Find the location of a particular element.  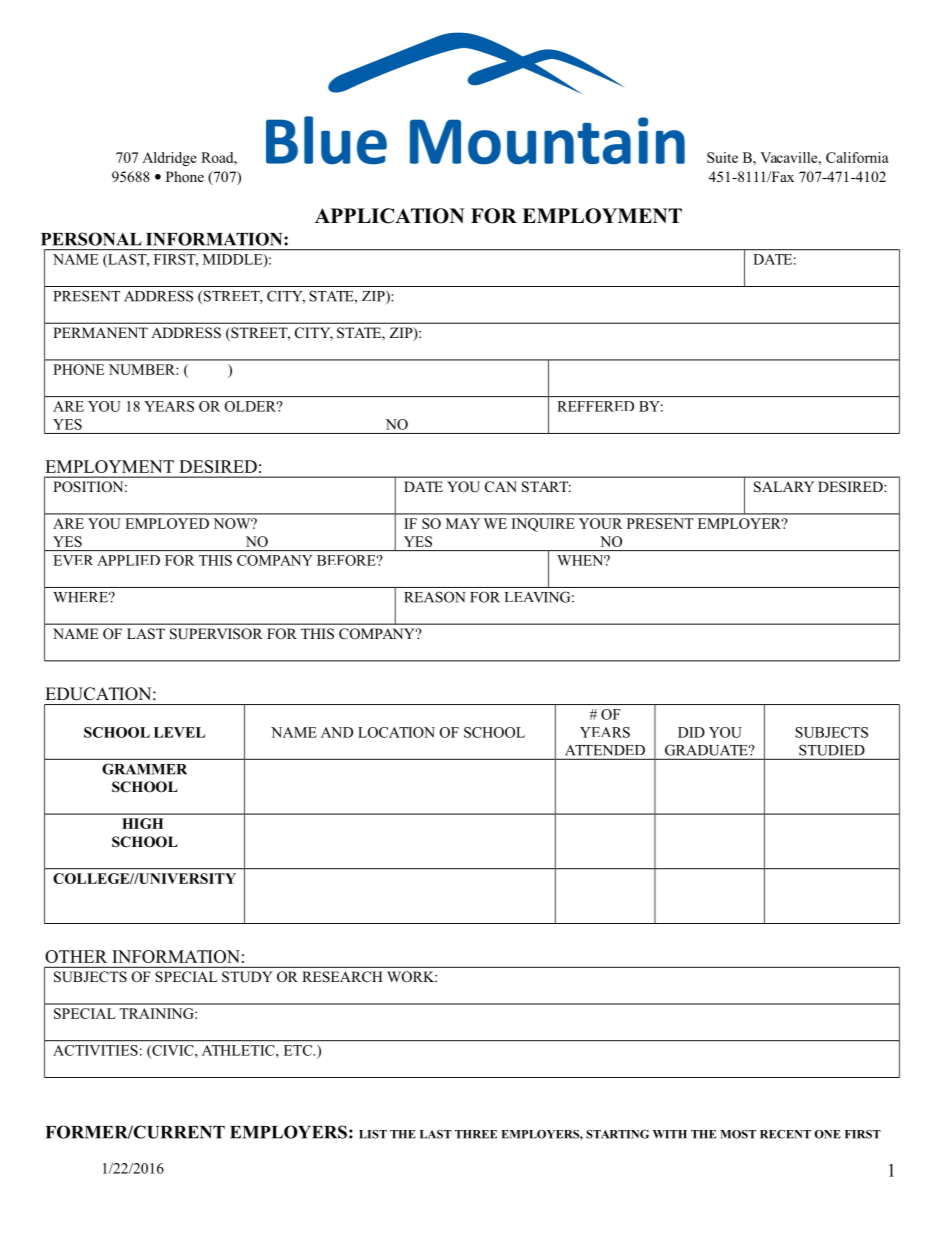

PERSONAL is located at coordinates (91, 239).
